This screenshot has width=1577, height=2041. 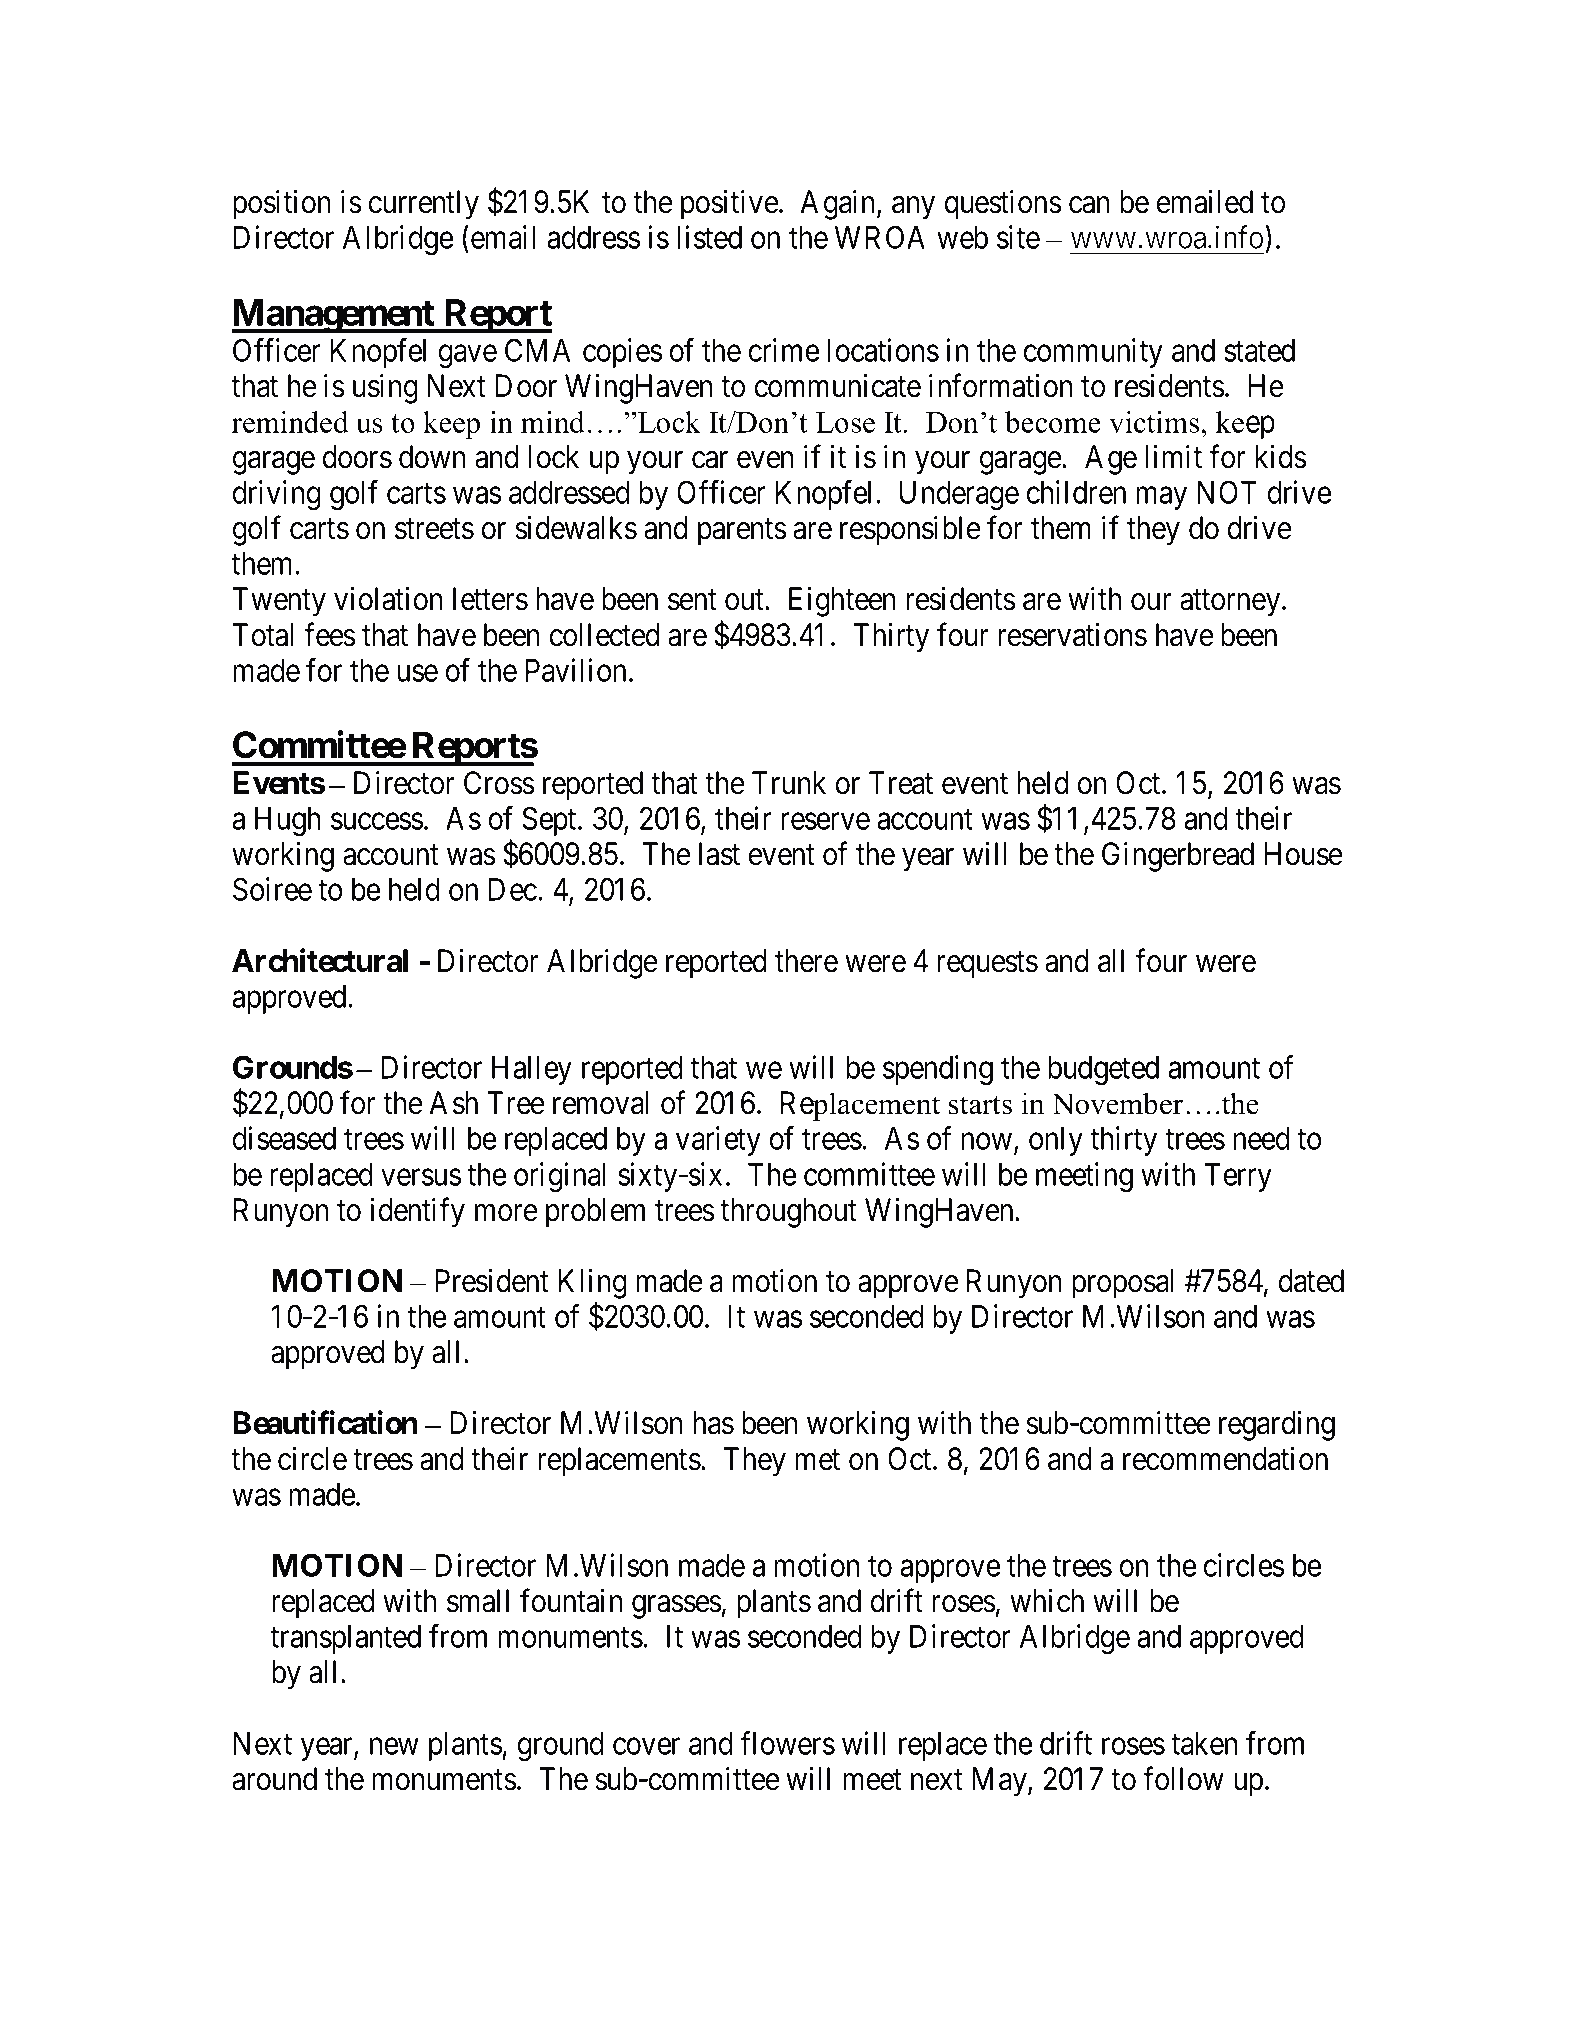 I want to click on can, so click(x=1089, y=205).
